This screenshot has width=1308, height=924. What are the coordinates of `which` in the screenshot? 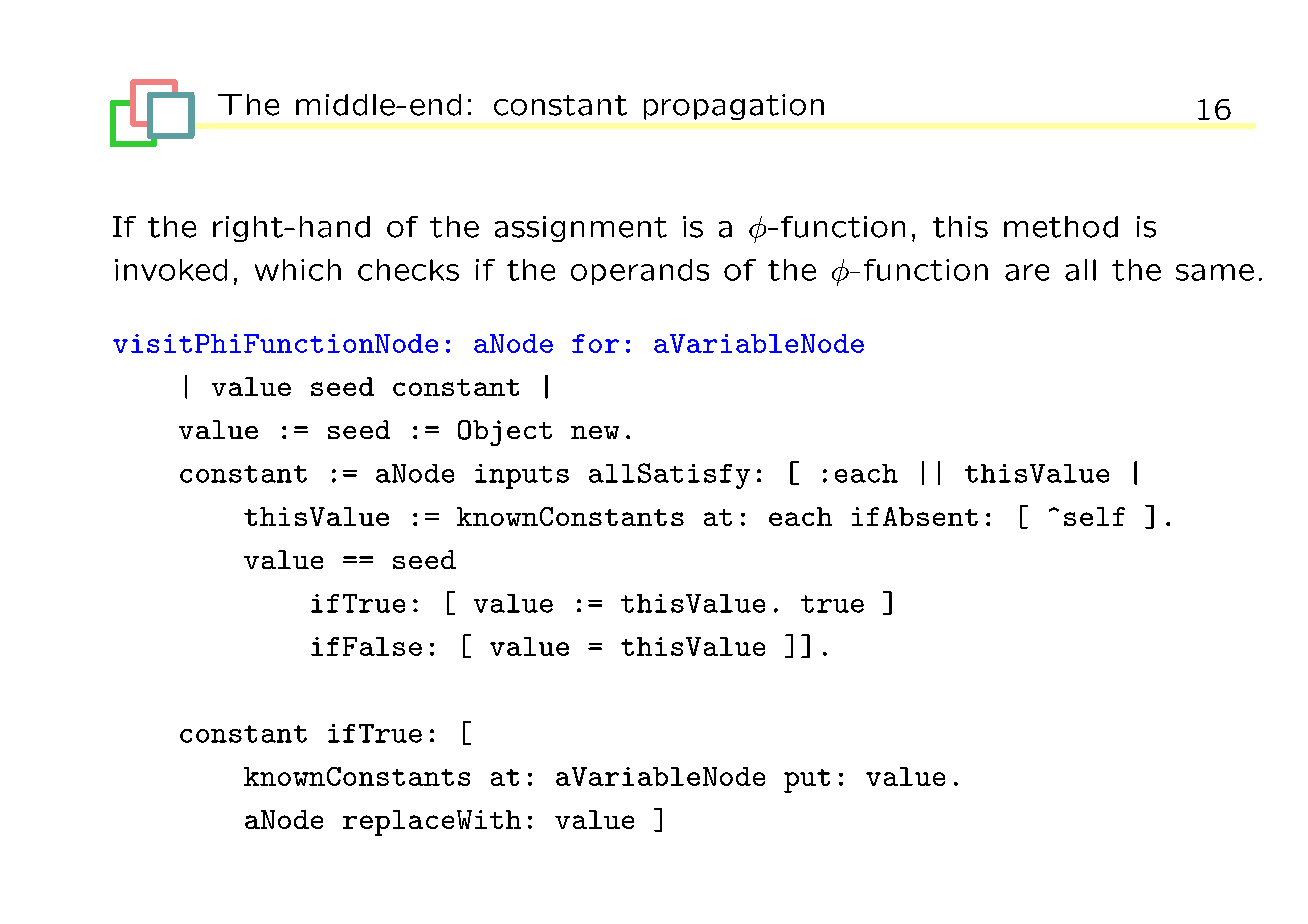 It's located at (298, 270).
